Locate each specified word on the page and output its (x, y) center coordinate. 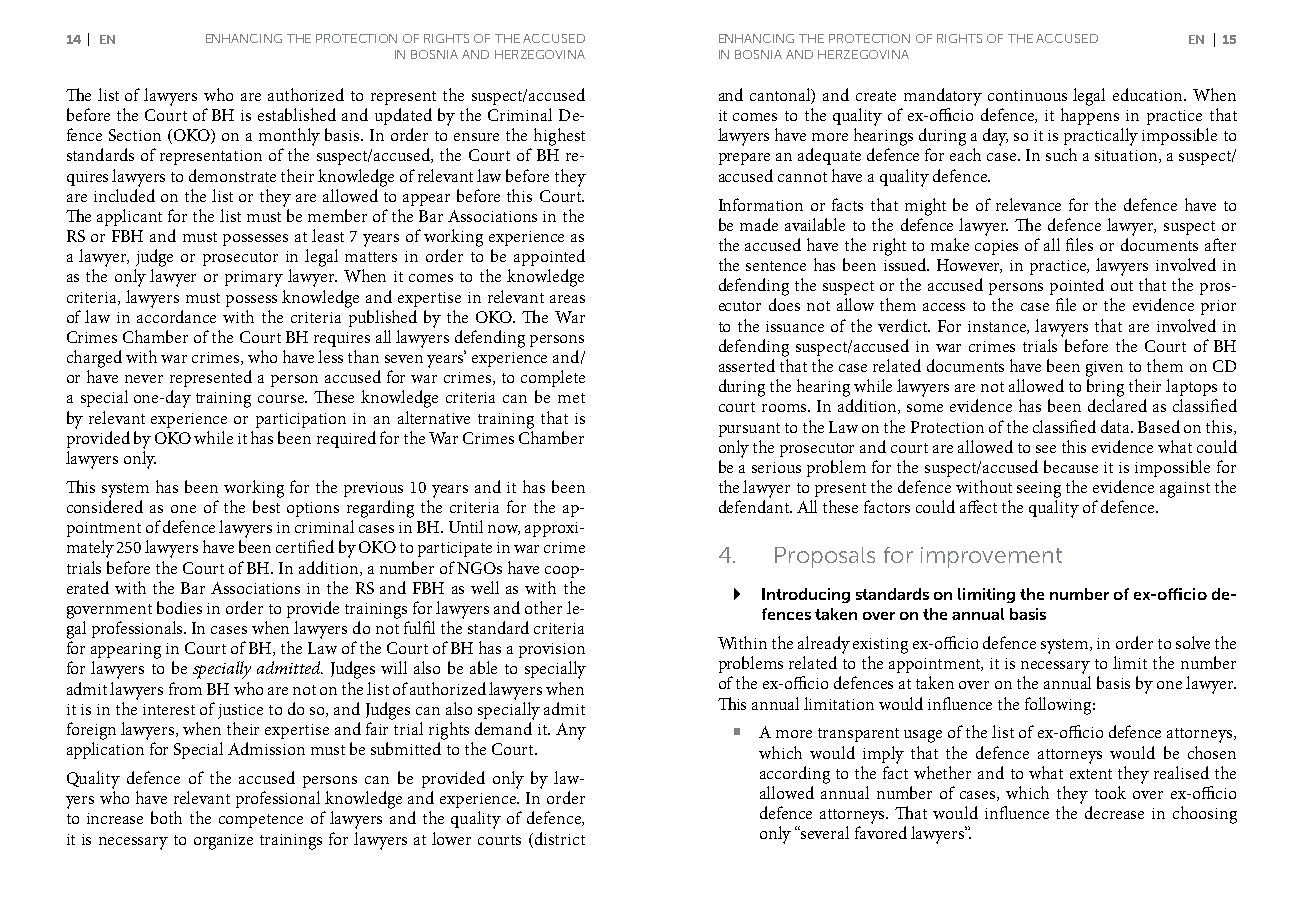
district (560, 838)
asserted (747, 365)
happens (1090, 116)
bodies (179, 607)
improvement (991, 557)
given (1104, 369)
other (543, 607)
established (297, 114)
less (330, 356)
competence (261, 821)
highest (559, 137)
